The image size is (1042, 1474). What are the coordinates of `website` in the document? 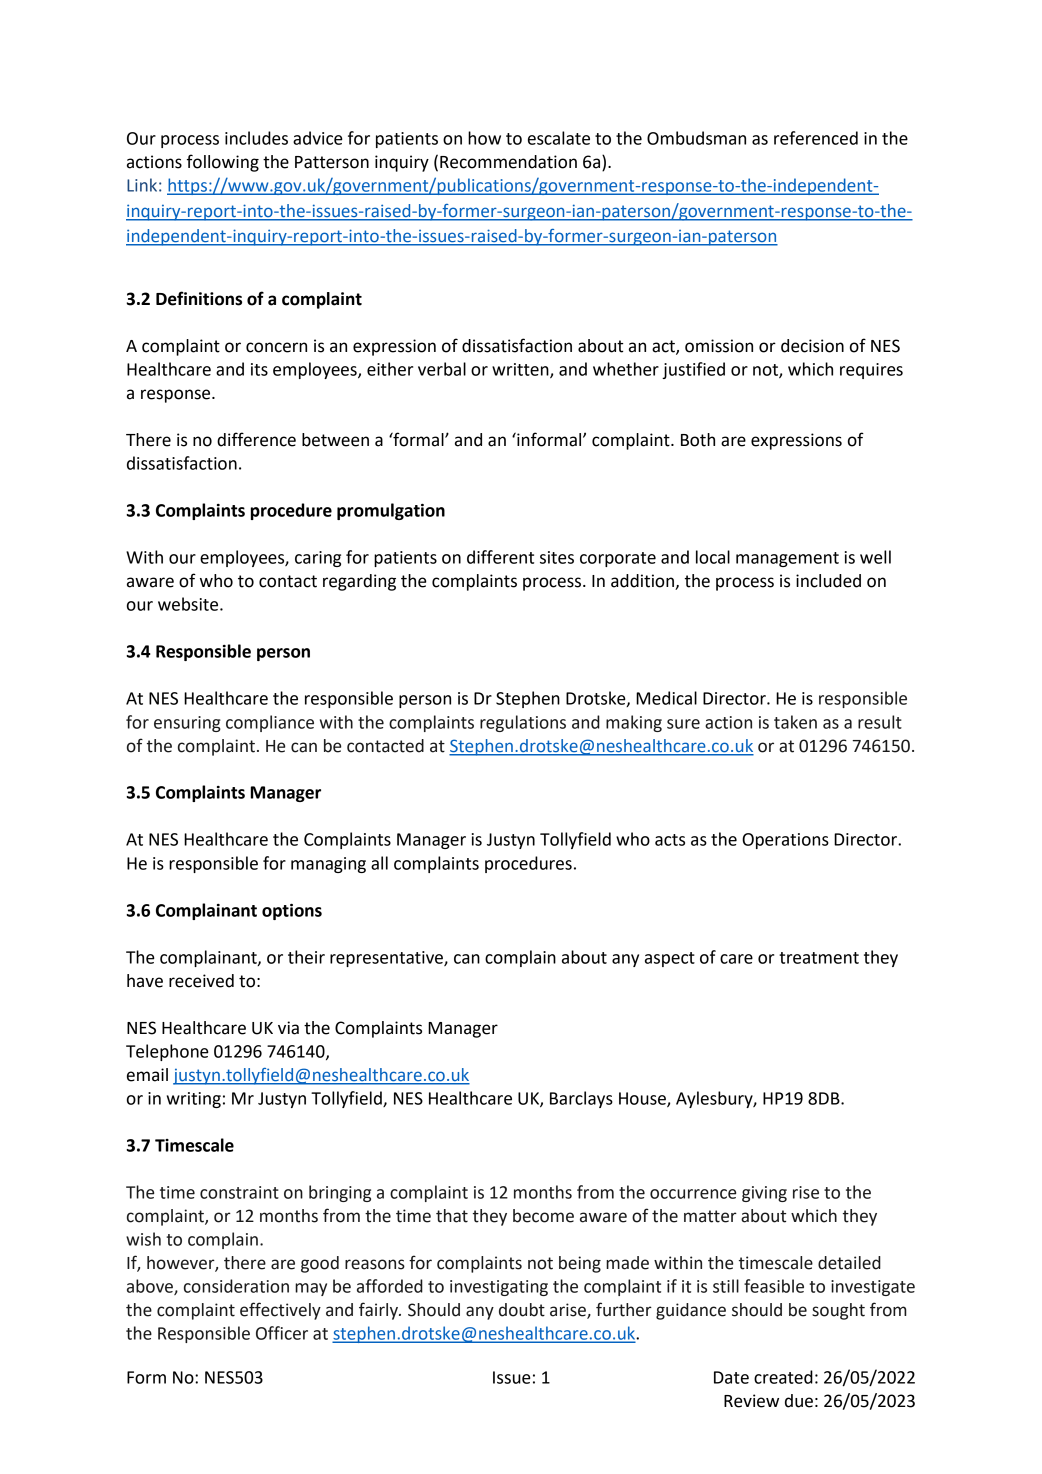 It's located at (189, 604).
